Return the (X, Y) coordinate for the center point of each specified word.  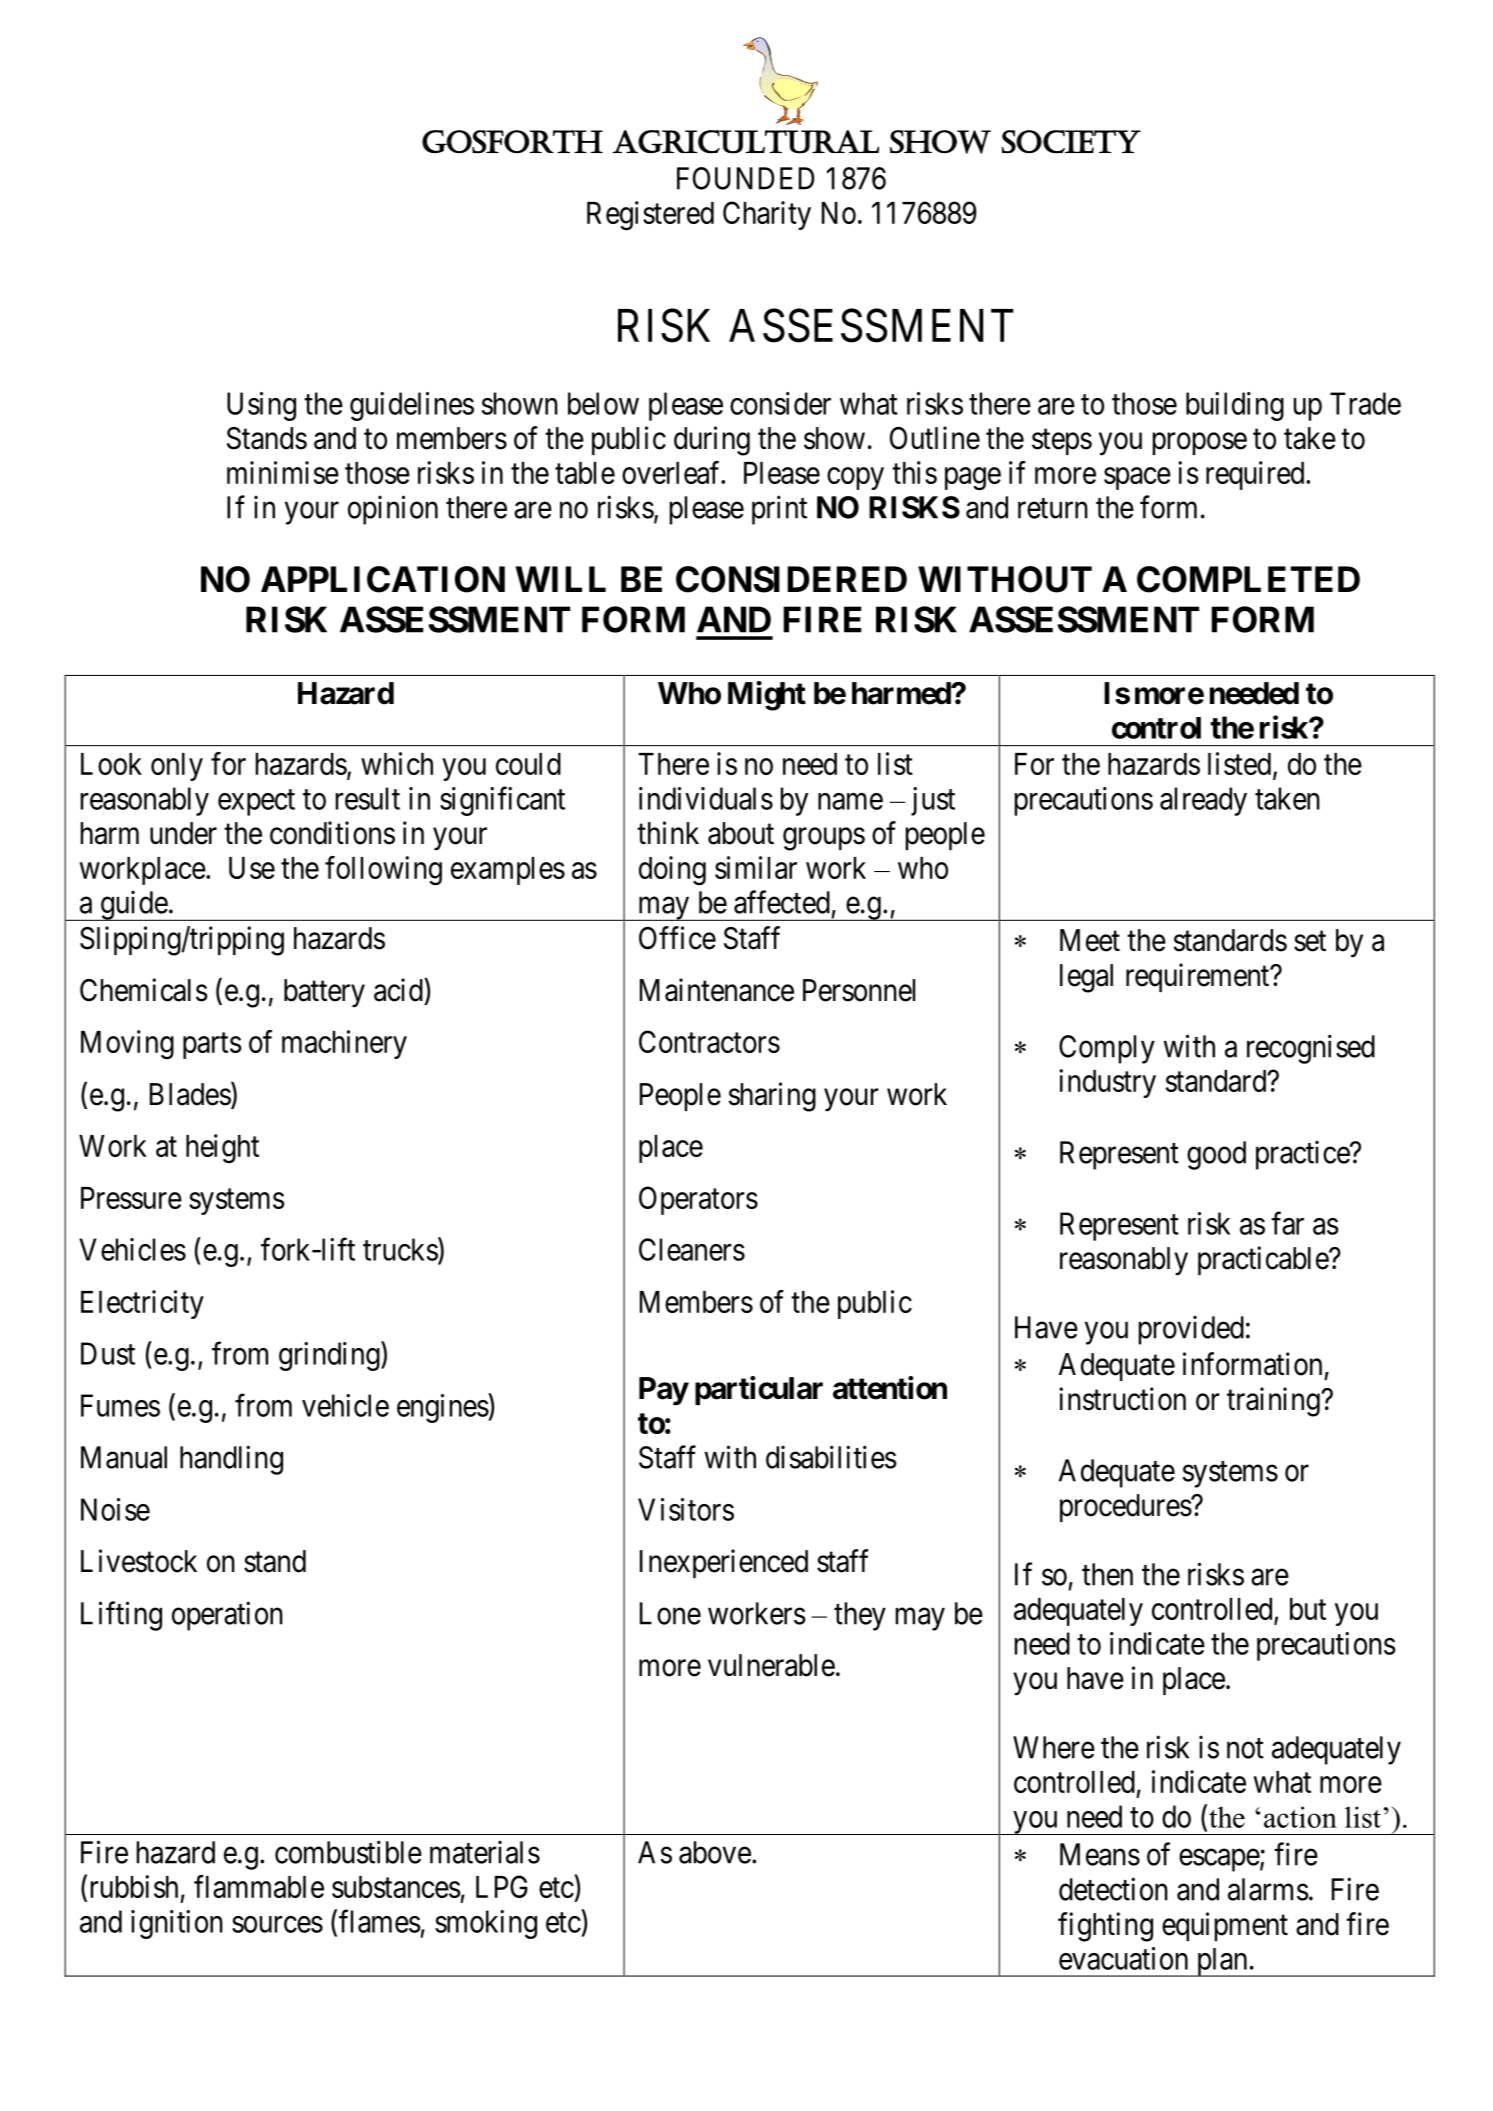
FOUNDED (745, 178)
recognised (1311, 1049)
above (715, 1852)
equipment (1225, 1926)
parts (212, 1046)
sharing (772, 1097)
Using (261, 406)
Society (1071, 142)
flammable (259, 1886)
